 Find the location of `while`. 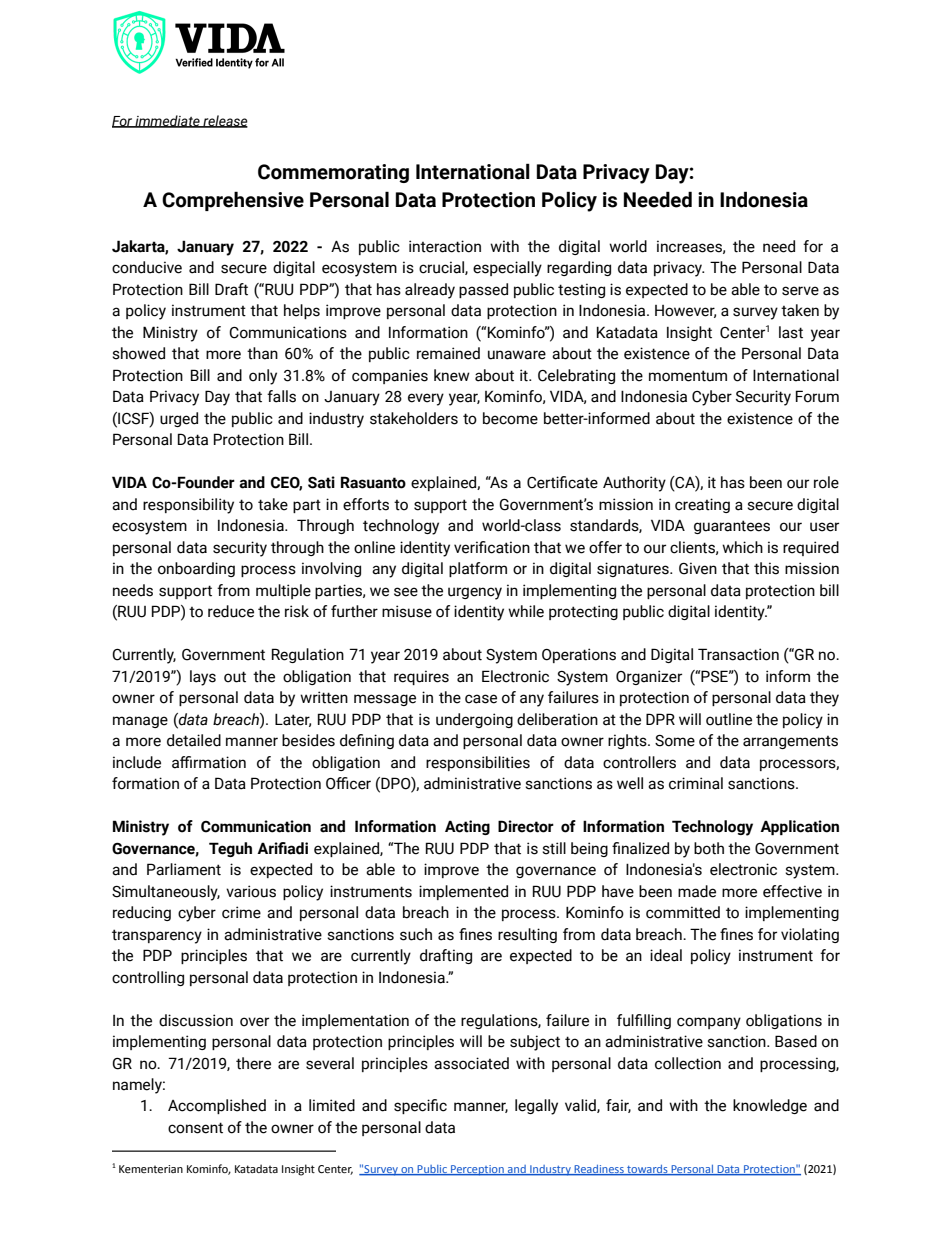

while is located at coordinates (526, 611).
